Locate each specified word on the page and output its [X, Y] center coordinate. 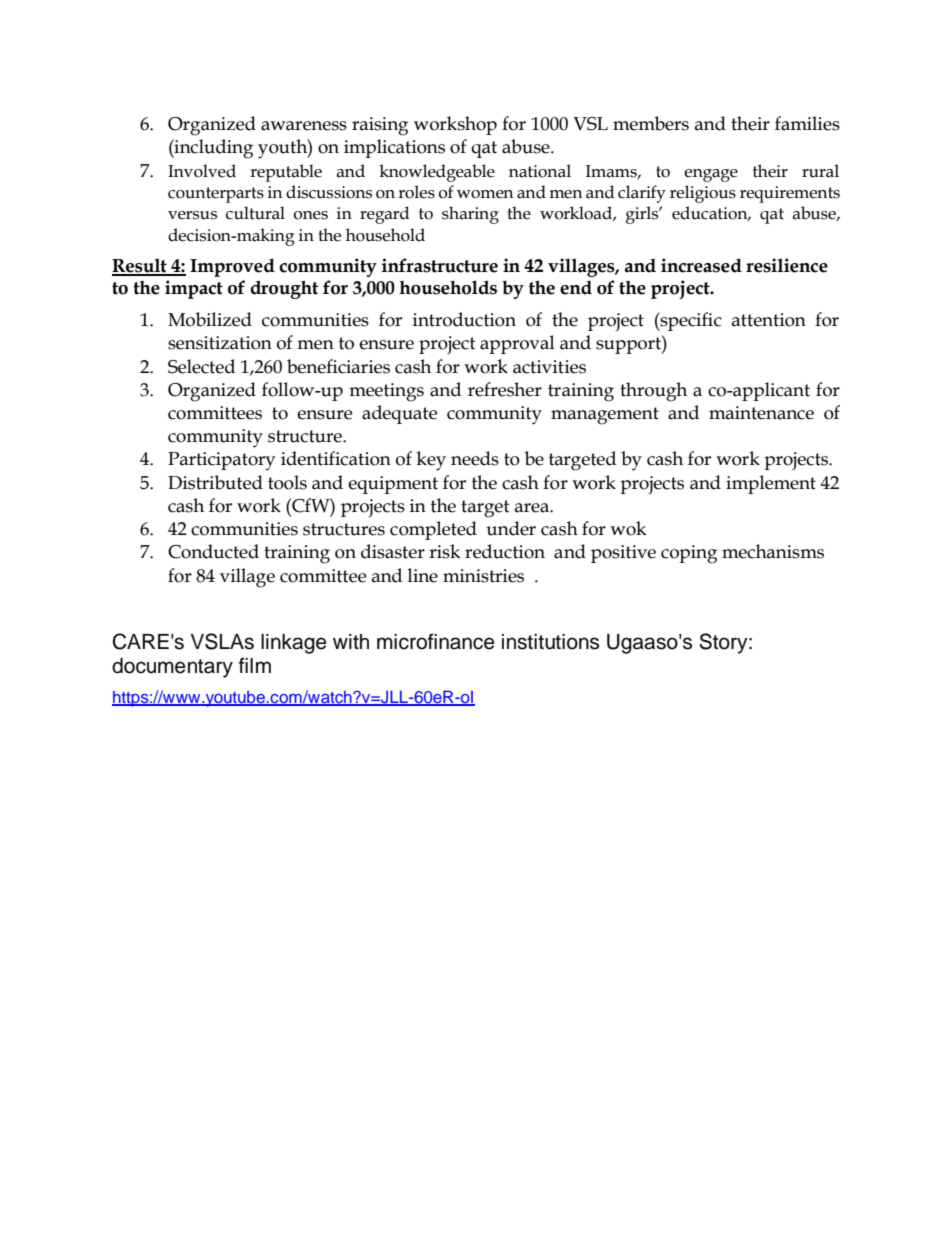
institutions [550, 642]
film [255, 665]
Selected [201, 366]
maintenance [761, 413]
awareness [304, 126]
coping [689, 554]
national [540, 171]
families [807, 123]
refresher [505, 389]
